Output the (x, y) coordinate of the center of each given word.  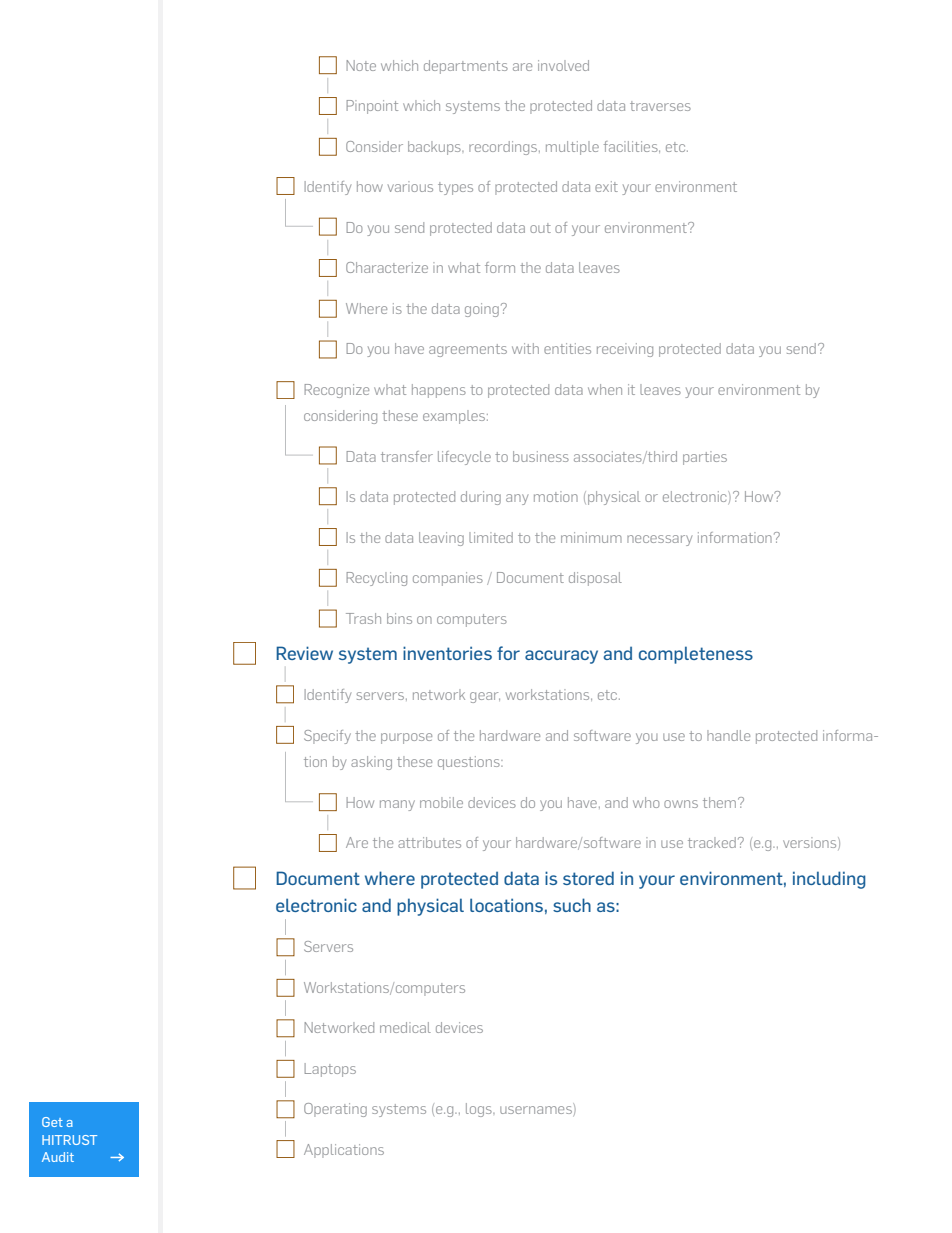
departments (466, 67)
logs (480, 1110)
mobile (441, 802)
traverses (660, 106)
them (721, 802)
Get (52, 1122)
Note (361, 65)
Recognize (337, 391)
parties (705, 458)
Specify (327, 737)
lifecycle (464, 458)
